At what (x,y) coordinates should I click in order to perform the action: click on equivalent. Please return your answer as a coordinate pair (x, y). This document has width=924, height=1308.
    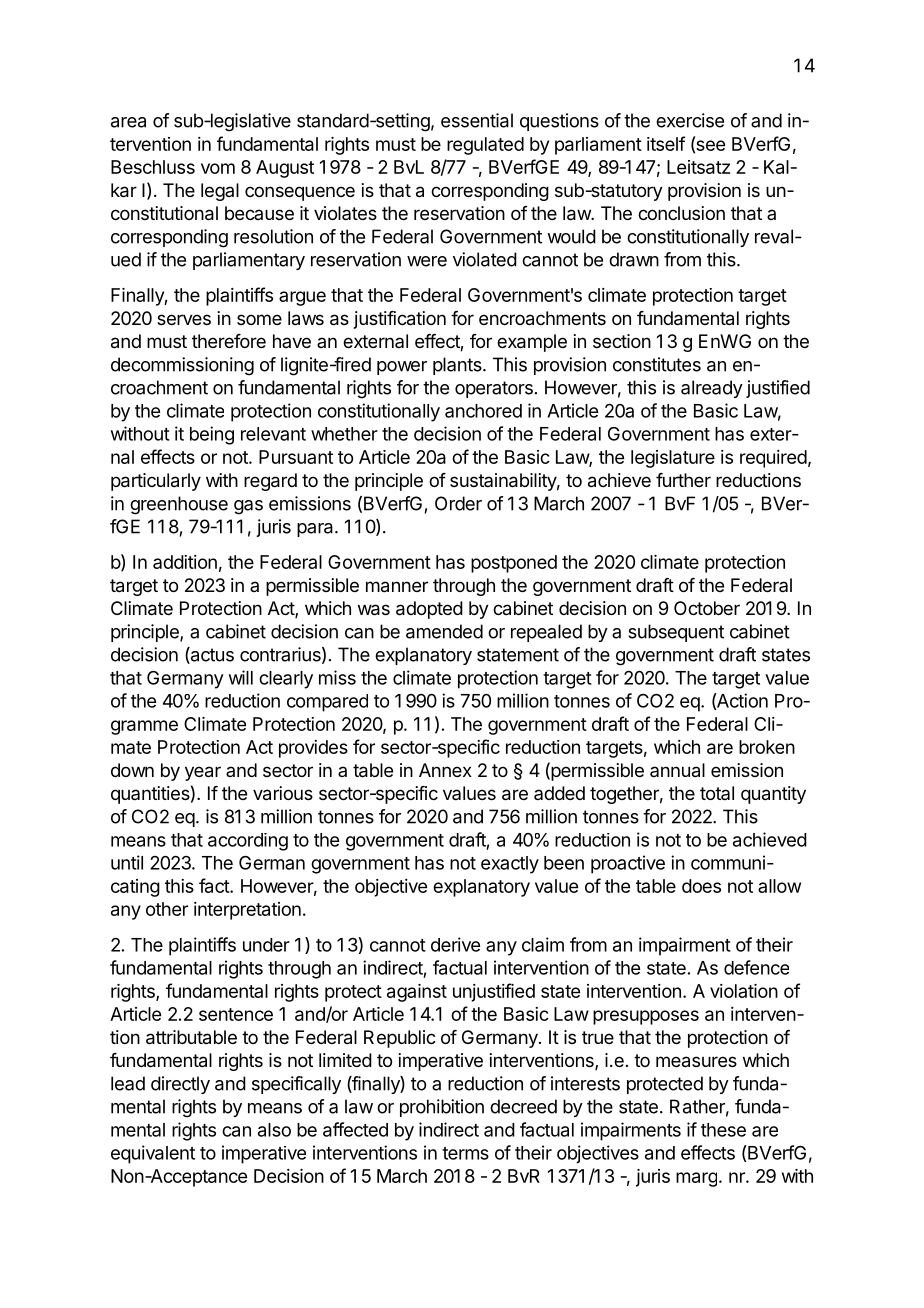
    Looking at the image, I should click on (153, 1154).
